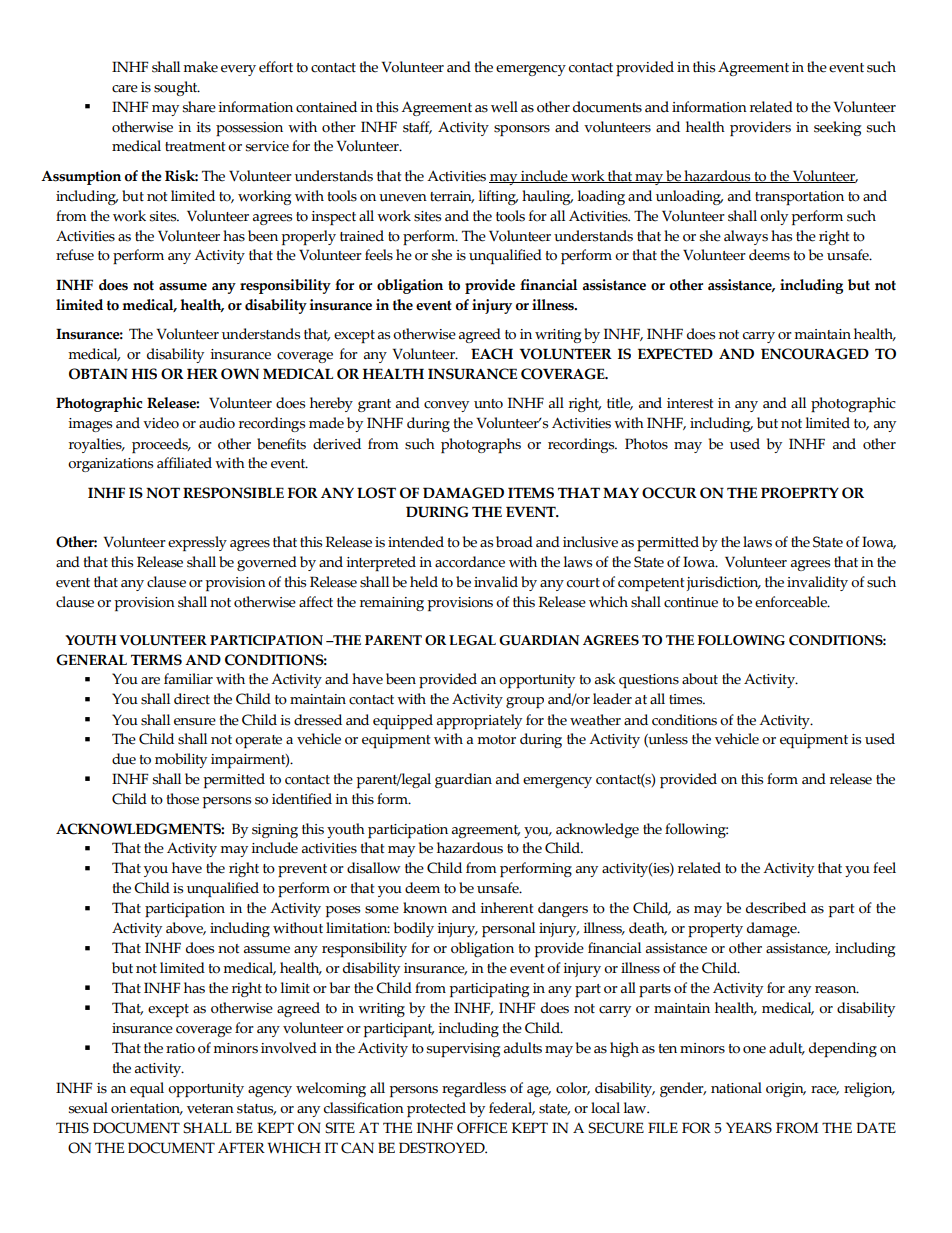  Describe the element at coordinates (776, 908) in the document. I see `described` at that location.
